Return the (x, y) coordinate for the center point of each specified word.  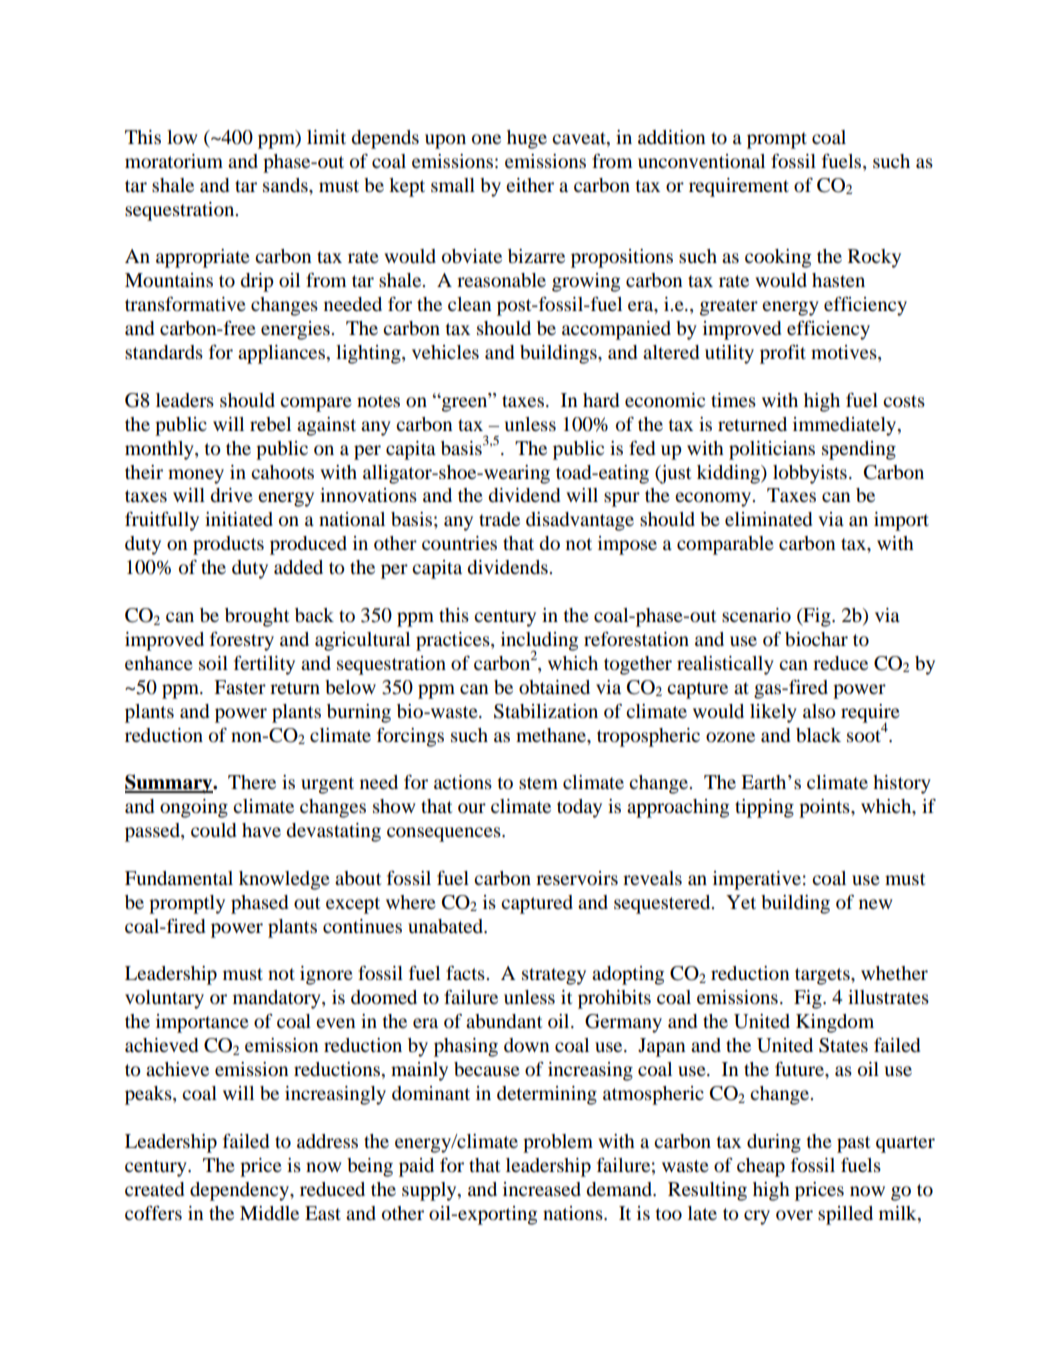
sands (286, 185)
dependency (240, 1191)
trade (499, 519)
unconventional (701, 161)
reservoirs (577, 878)
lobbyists (810, 474)
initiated (239, 519)
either (530, 185)
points (825, 808)
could (213, 830)
